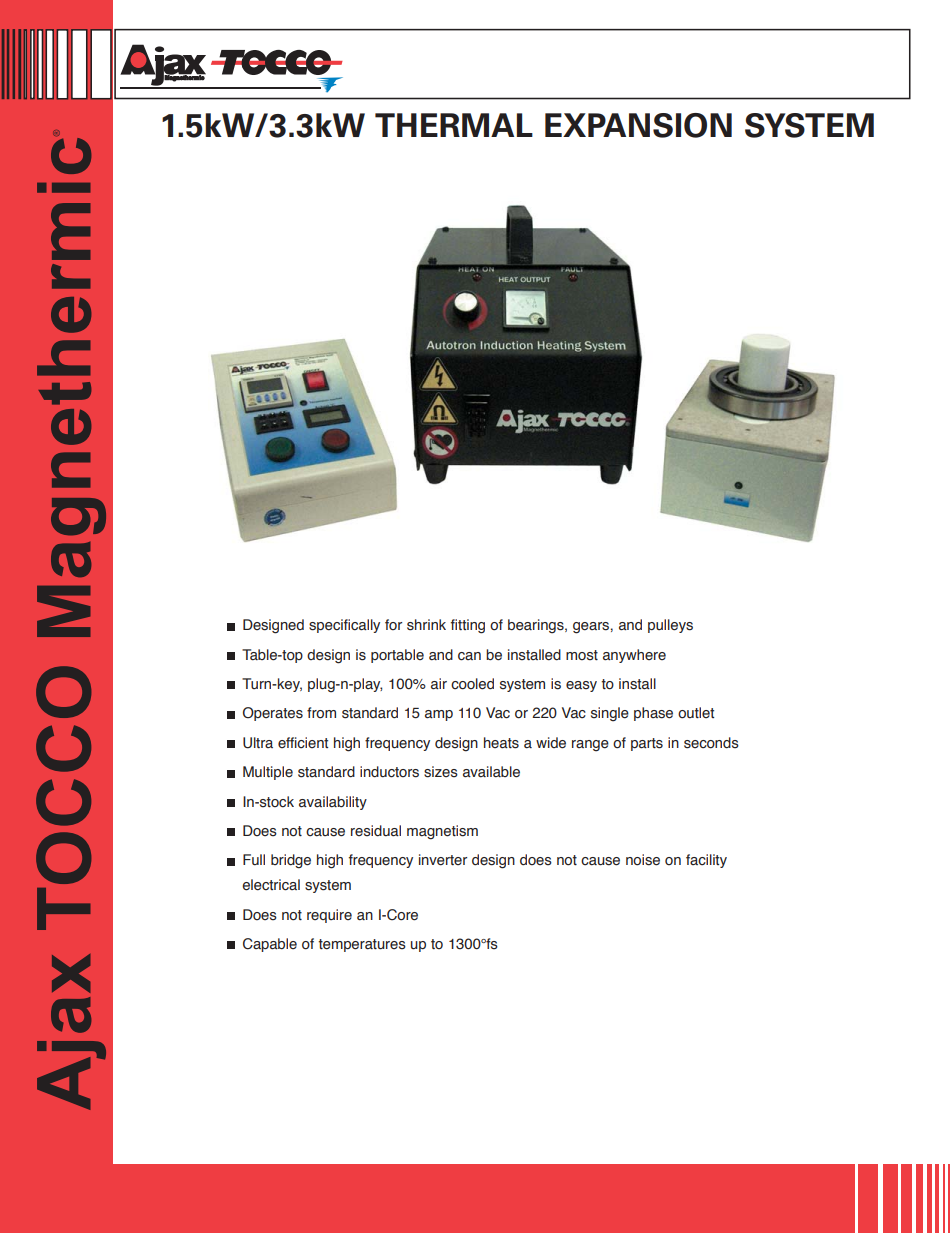  Describe the element at coordinates (469, 656) in the screenshot. I see `can` at that location.
